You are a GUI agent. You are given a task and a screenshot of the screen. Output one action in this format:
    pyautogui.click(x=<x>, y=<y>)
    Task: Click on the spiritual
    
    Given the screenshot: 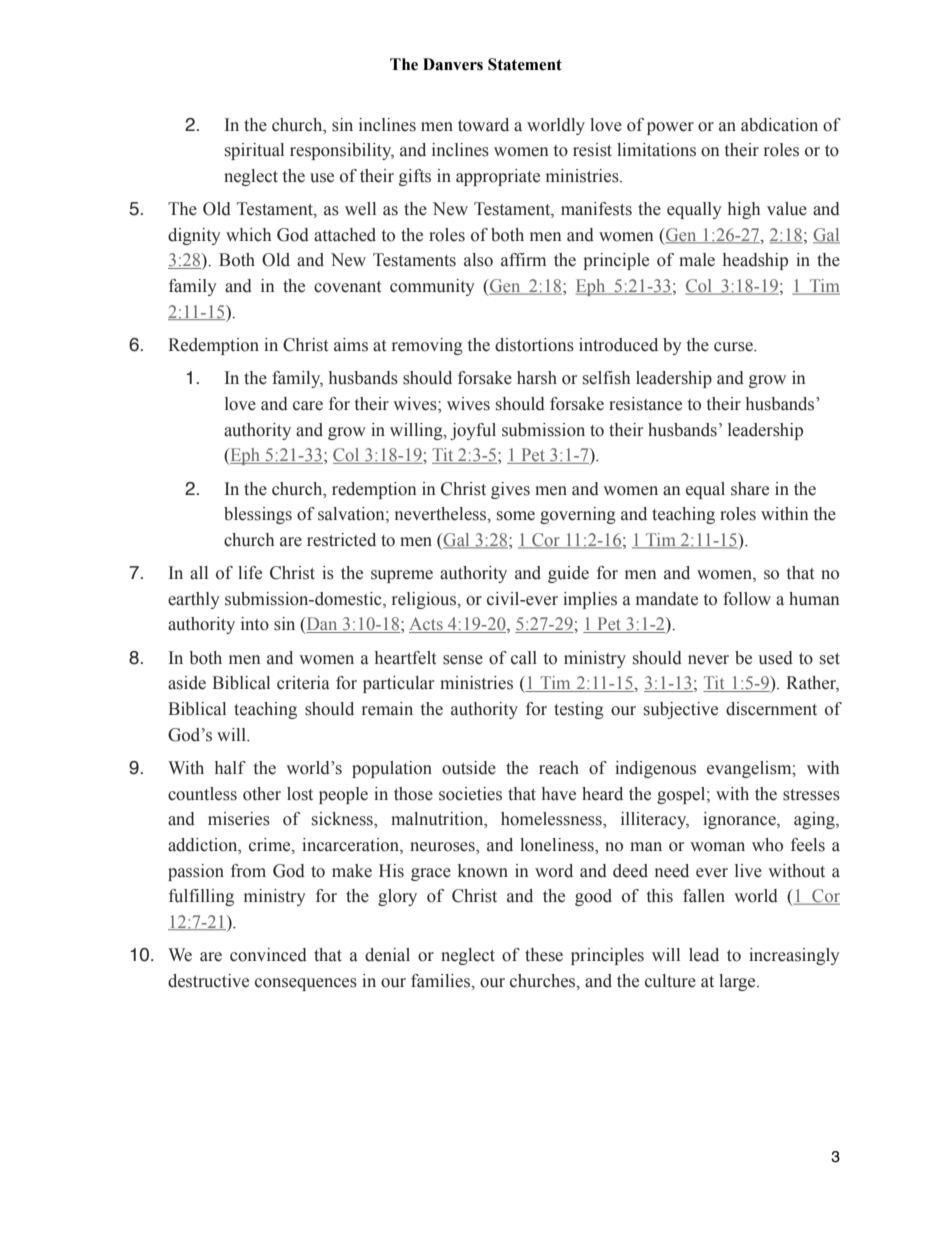 What is the action you would take?
    pyautogui.click(x=254, y=151)
